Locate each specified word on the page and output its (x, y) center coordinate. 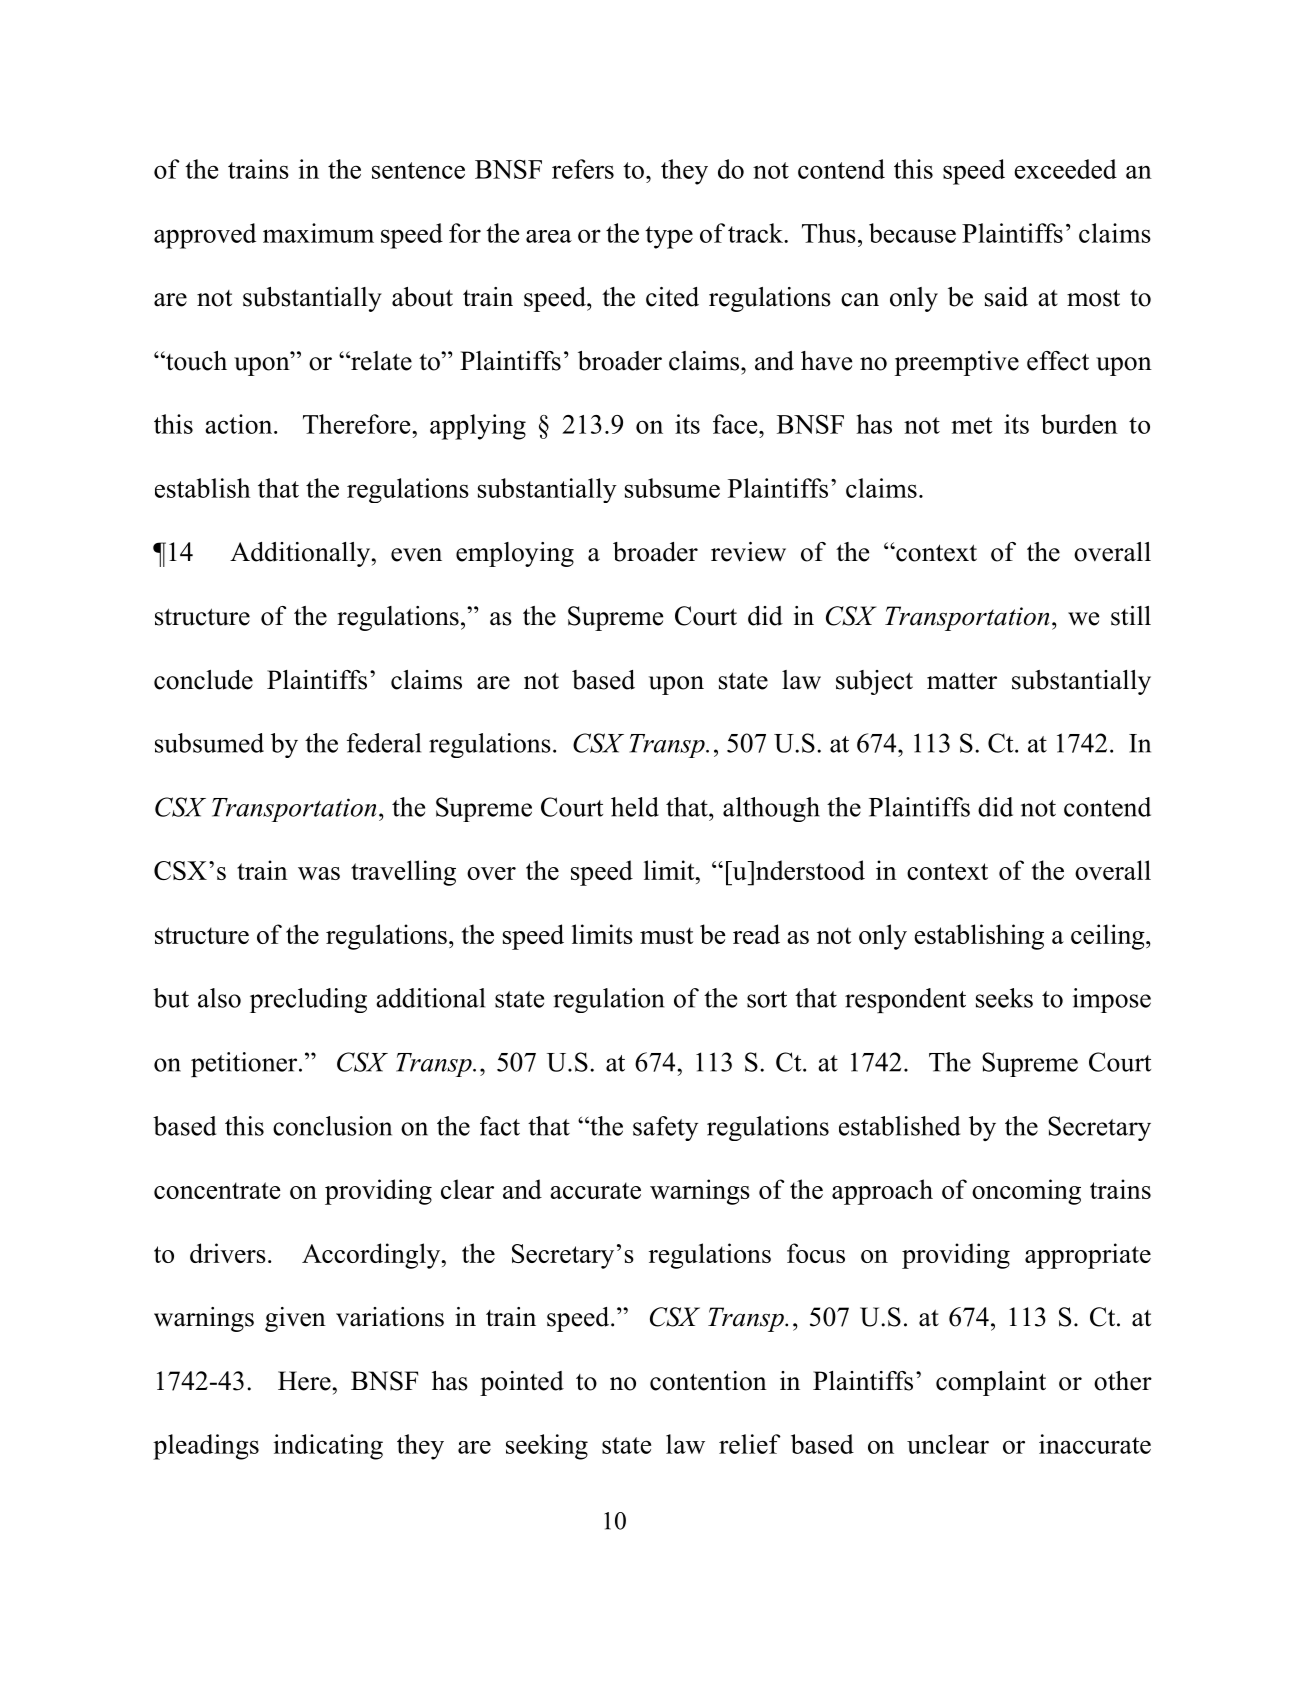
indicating (328, 1447)
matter (962, 681)
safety (665, 1128)
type (669, 237)
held (635, 807)
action (240, 424)
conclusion (332, 1126)
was (319, 873)
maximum (318, 233)
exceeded (1065, 169)
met (972, 425)
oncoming (1026, 1192)
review (748, 552)
